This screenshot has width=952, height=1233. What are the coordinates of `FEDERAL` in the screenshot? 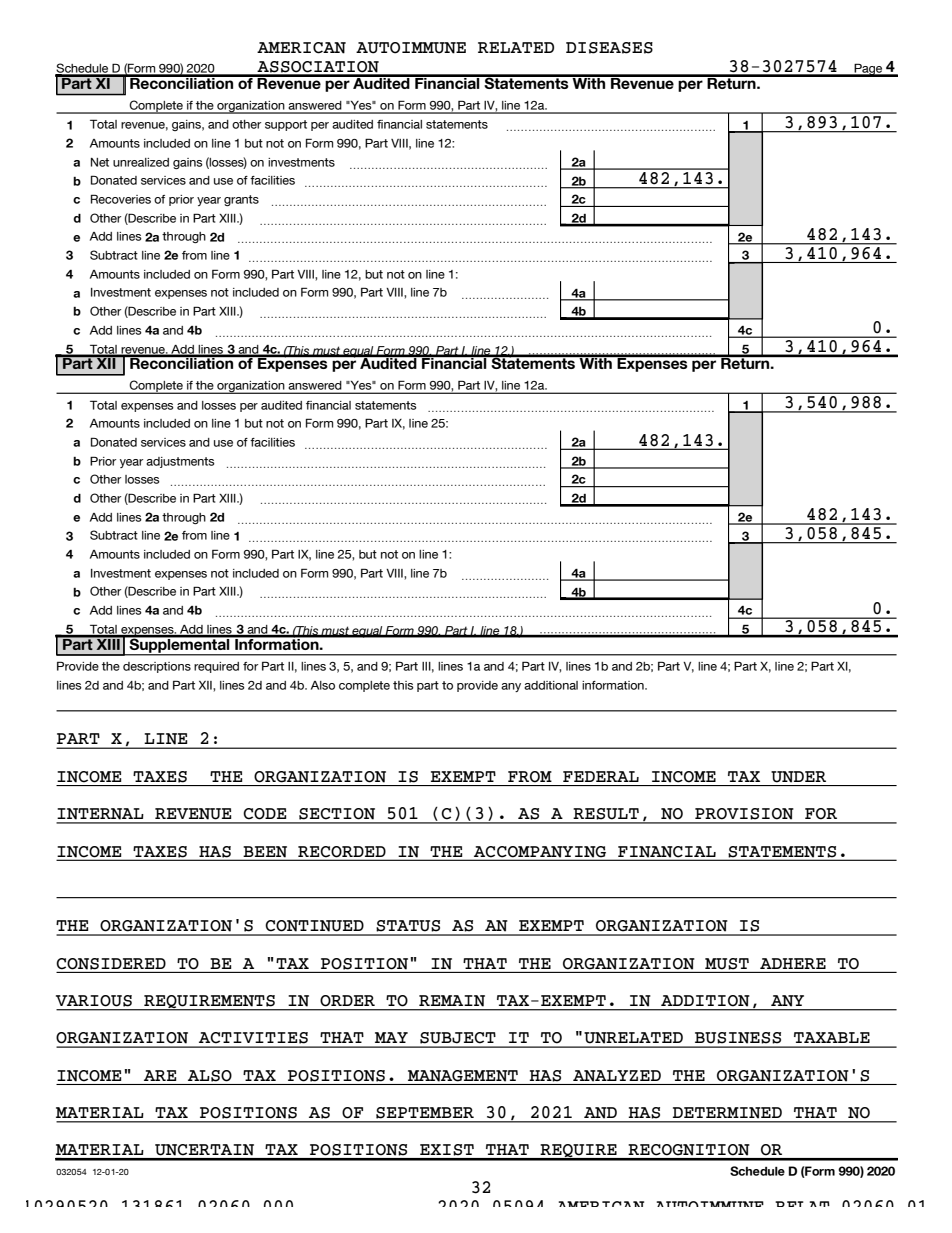 It's located at (601, 776).
